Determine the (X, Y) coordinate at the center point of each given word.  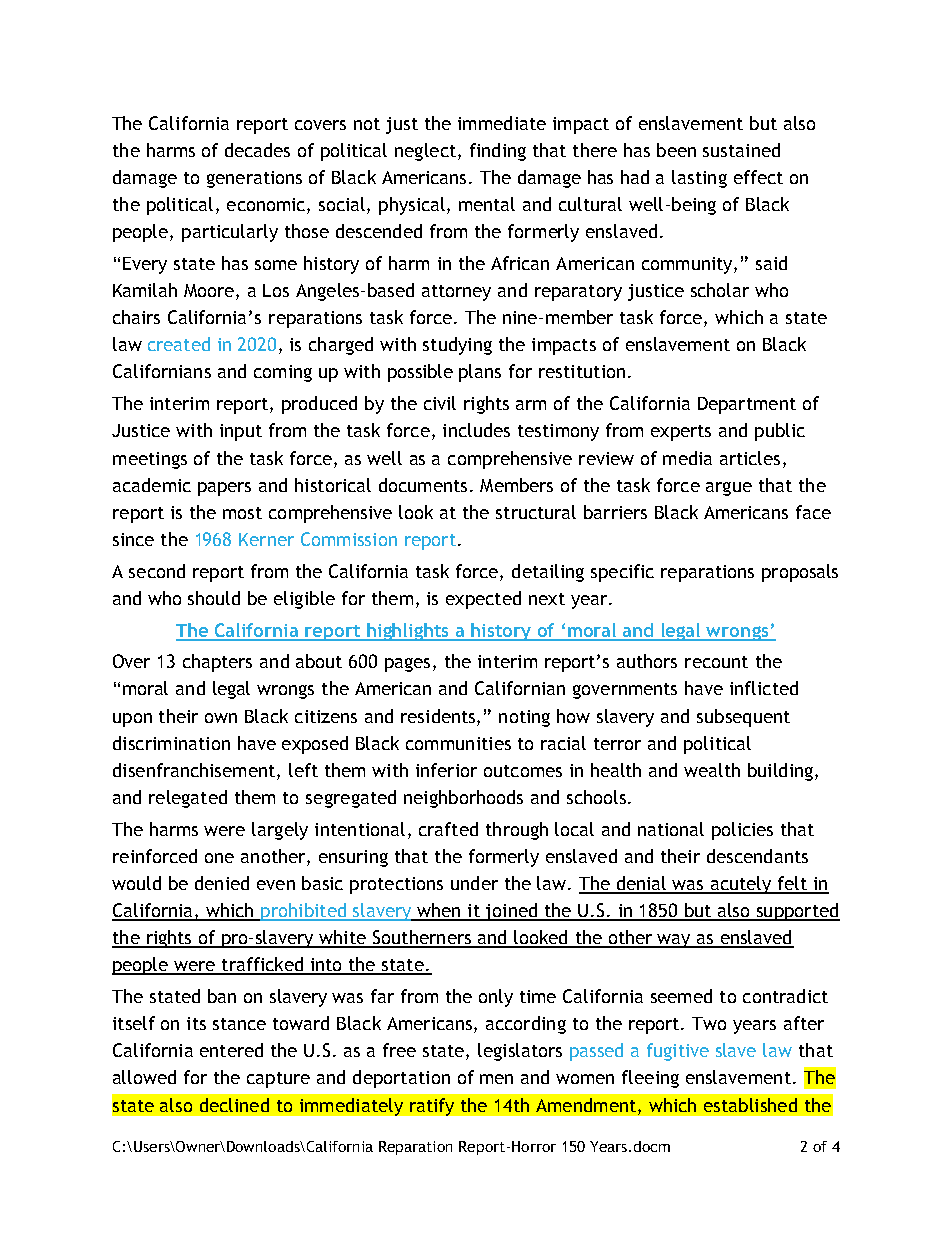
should (214, 598)
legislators (520, 1052)
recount (716, 662)
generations (254, 179)
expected (483, 600)
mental (487, 204)
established (750, 1105)
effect (758, 177)
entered (231, 1050)
